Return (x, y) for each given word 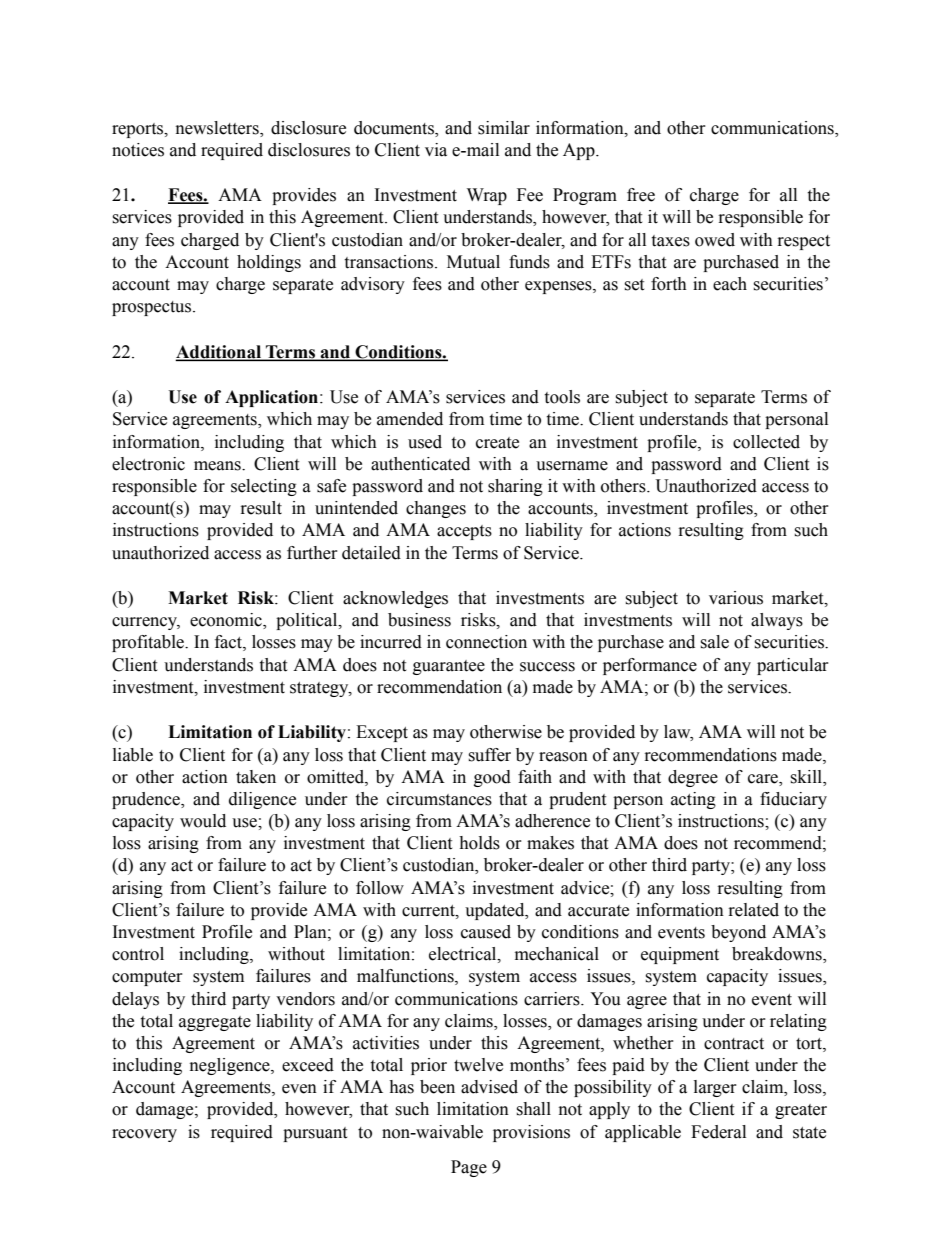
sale (714, 642)
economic (227, 621)
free (641, 195)
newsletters (218, 128)
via (436, 150)
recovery (144, 1135)
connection (486, 642)
